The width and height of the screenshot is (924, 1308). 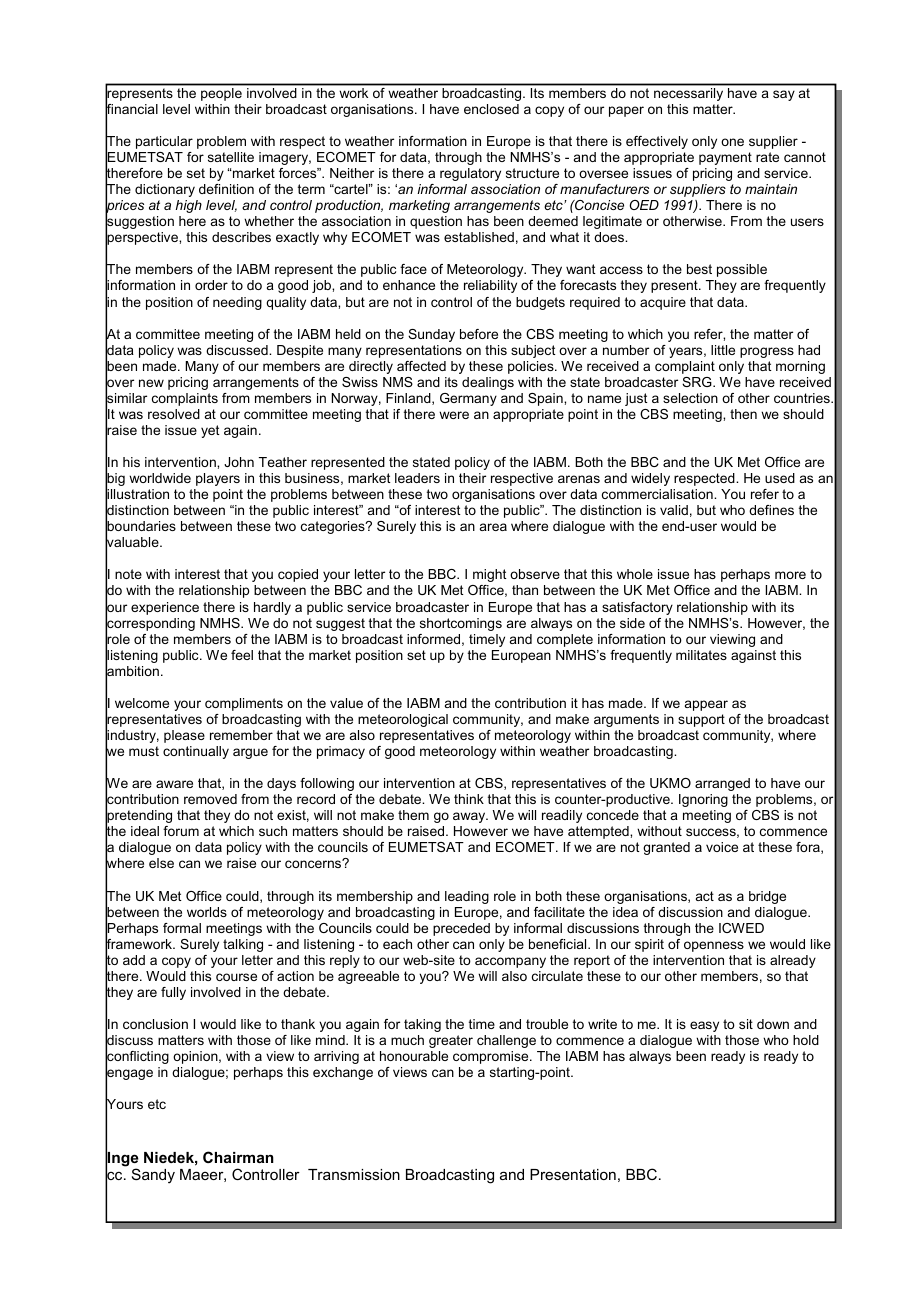 What do you see at coordinates (242, 655) in the screenshot?
I see `feel` at bounding box center [242, 655].
